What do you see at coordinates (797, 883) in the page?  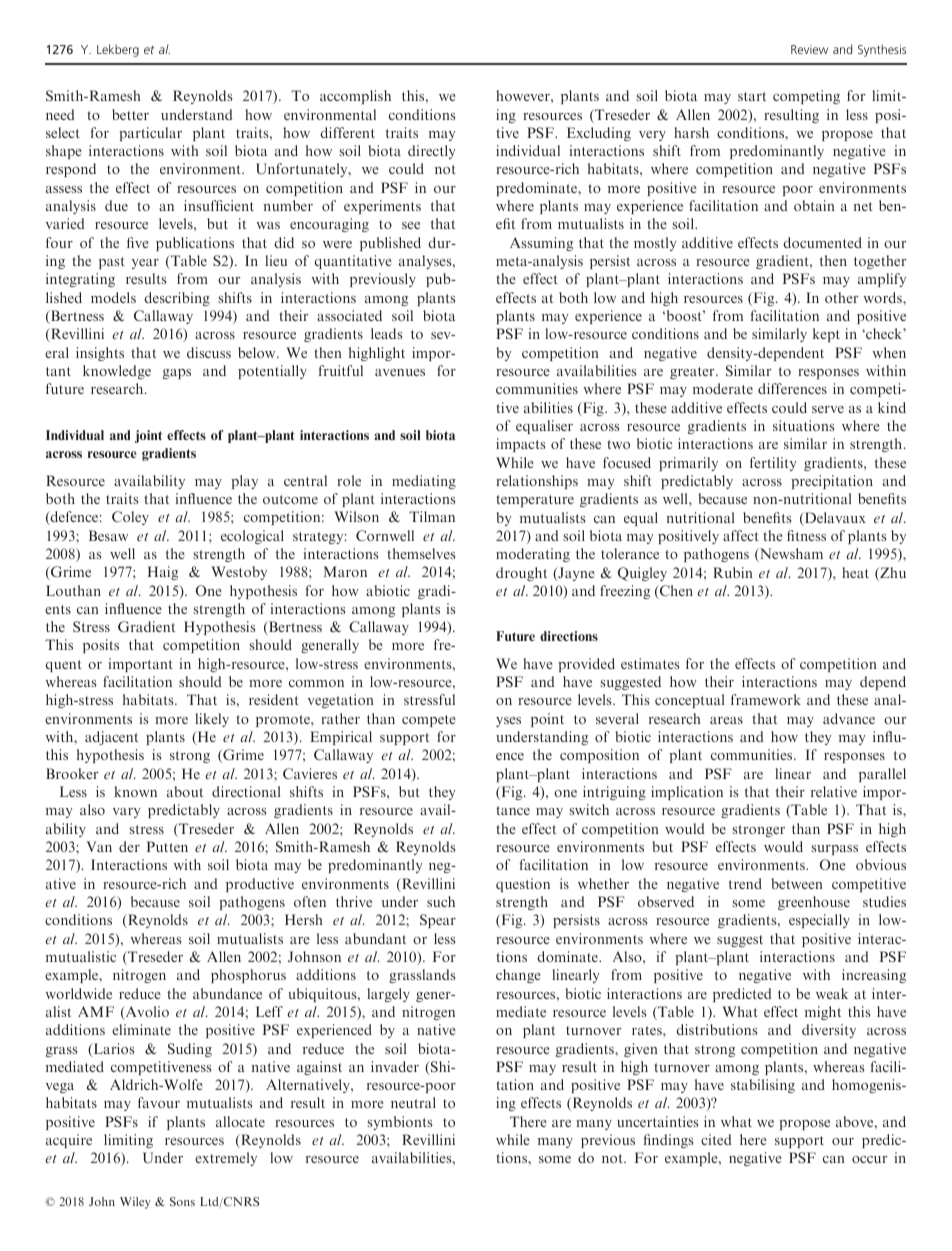 I see `between` at bounding box center [797, 883].
